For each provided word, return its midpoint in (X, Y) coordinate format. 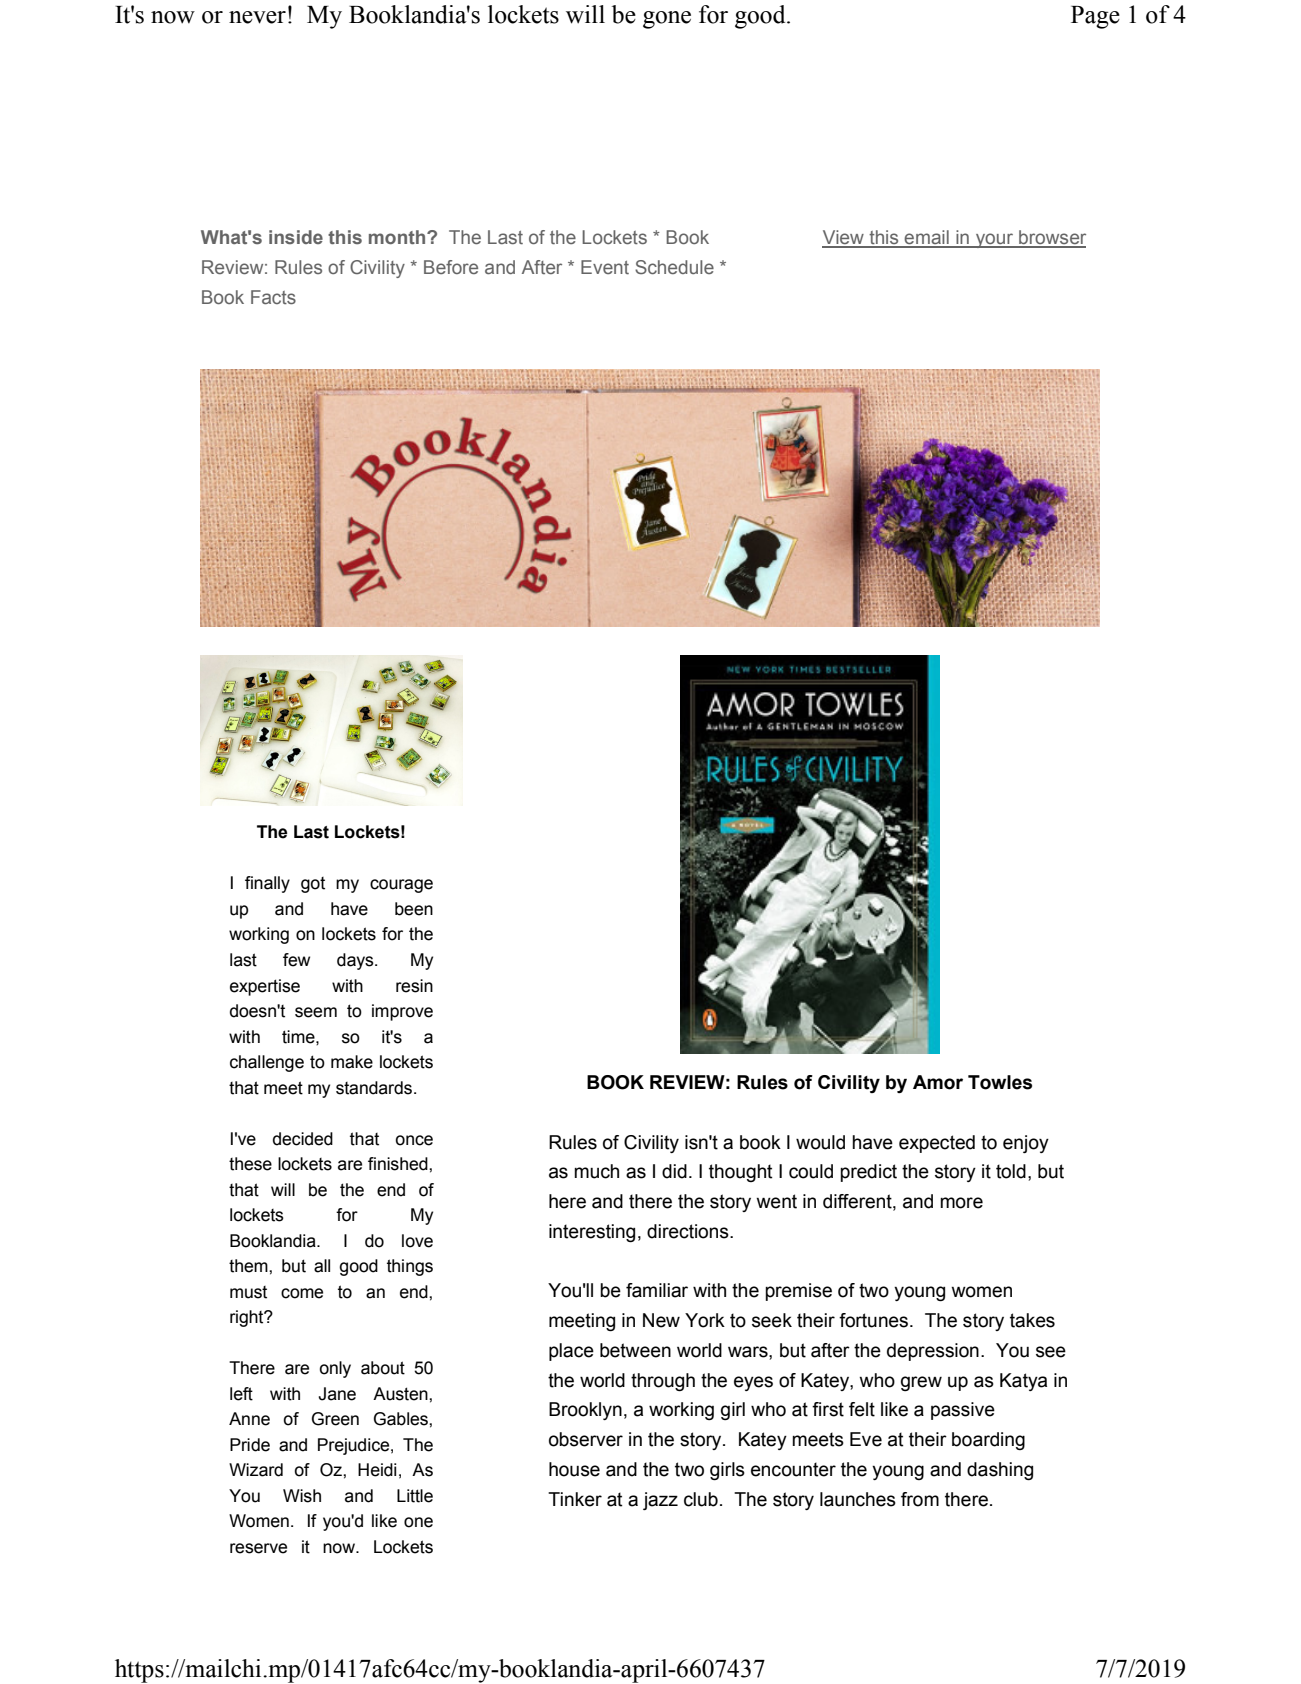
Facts (273, 297)
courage (401, 886)
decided (303, 1139)
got (313, 885)
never (257, 17)
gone (667, 20)
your (995, 240)
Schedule (674, 267)
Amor (938, 1082)
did (674, 1171)
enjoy (1026, 1144)
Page (1095, 17)
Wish (302, 1496)
